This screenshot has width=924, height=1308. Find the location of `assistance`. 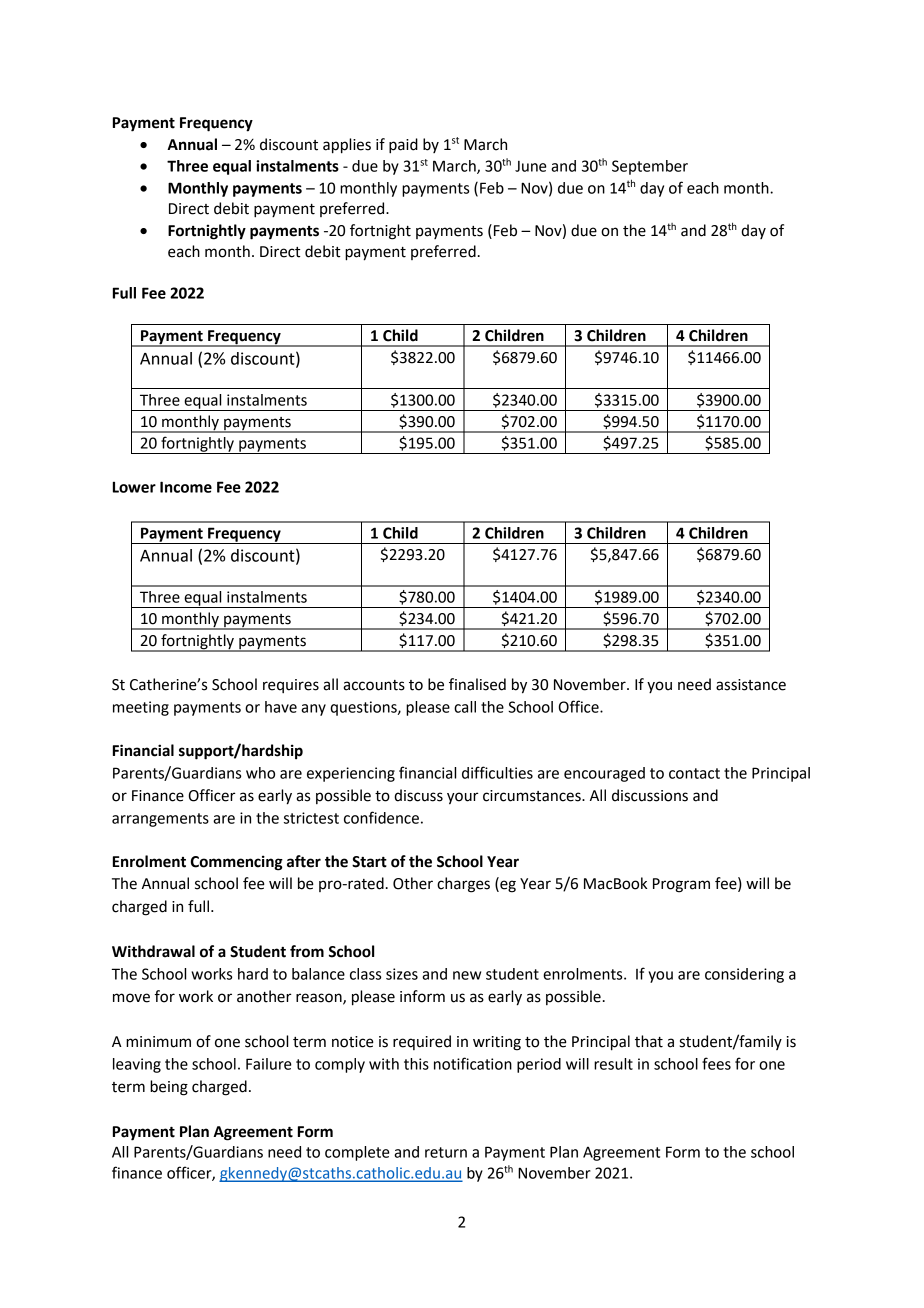

assistance is located at coordinates (751, 685).
